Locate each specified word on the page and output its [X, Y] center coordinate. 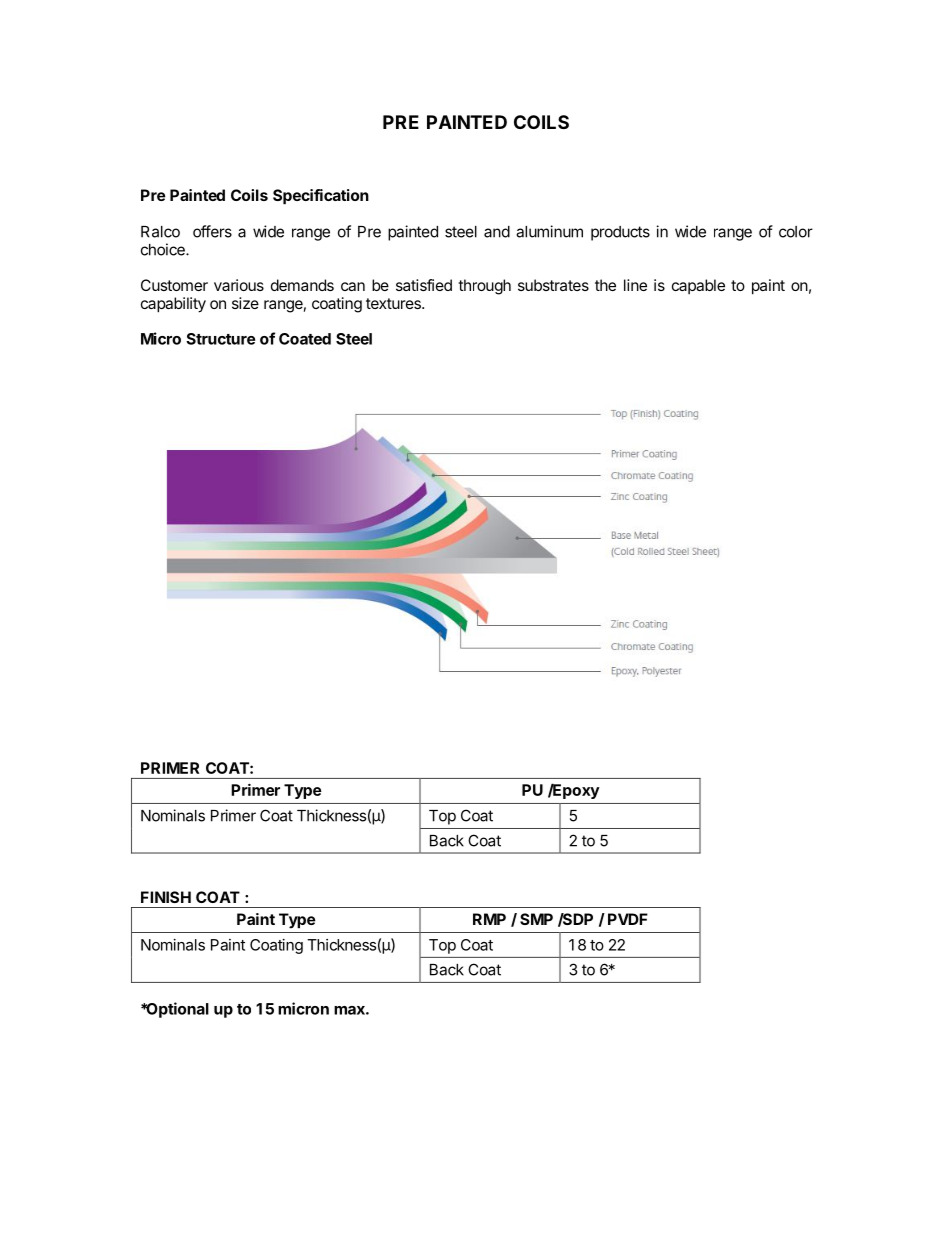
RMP [489, 919]
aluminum [549, 231]
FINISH [166, 897]
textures [394, 303]
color [796, 232]
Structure [220, 339]
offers [212, 231]
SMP [536, 919]
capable [698, 286]
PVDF [628, 919]
